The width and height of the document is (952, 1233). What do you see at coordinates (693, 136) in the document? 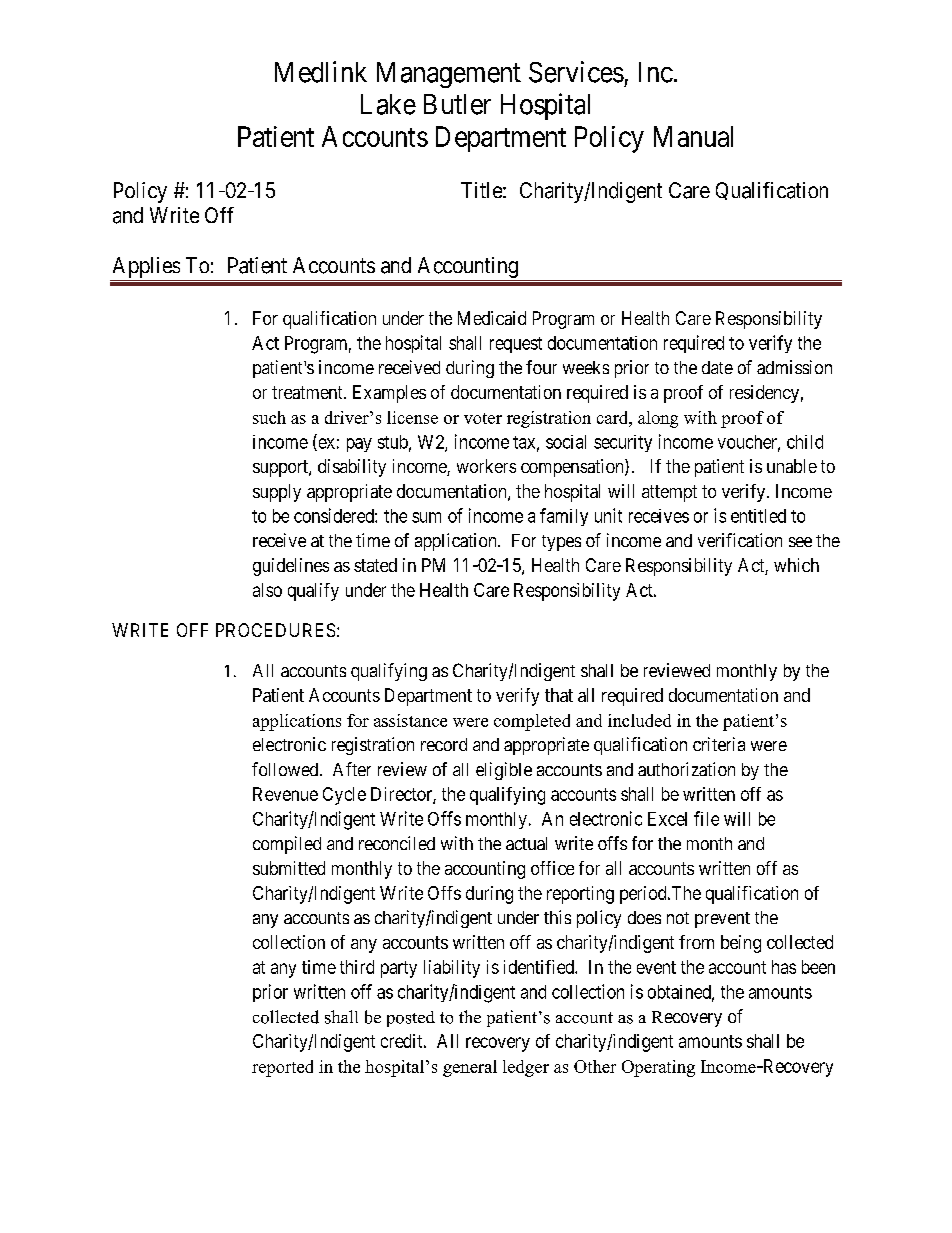
I see `Manual` at bounding box center [693, 136].
